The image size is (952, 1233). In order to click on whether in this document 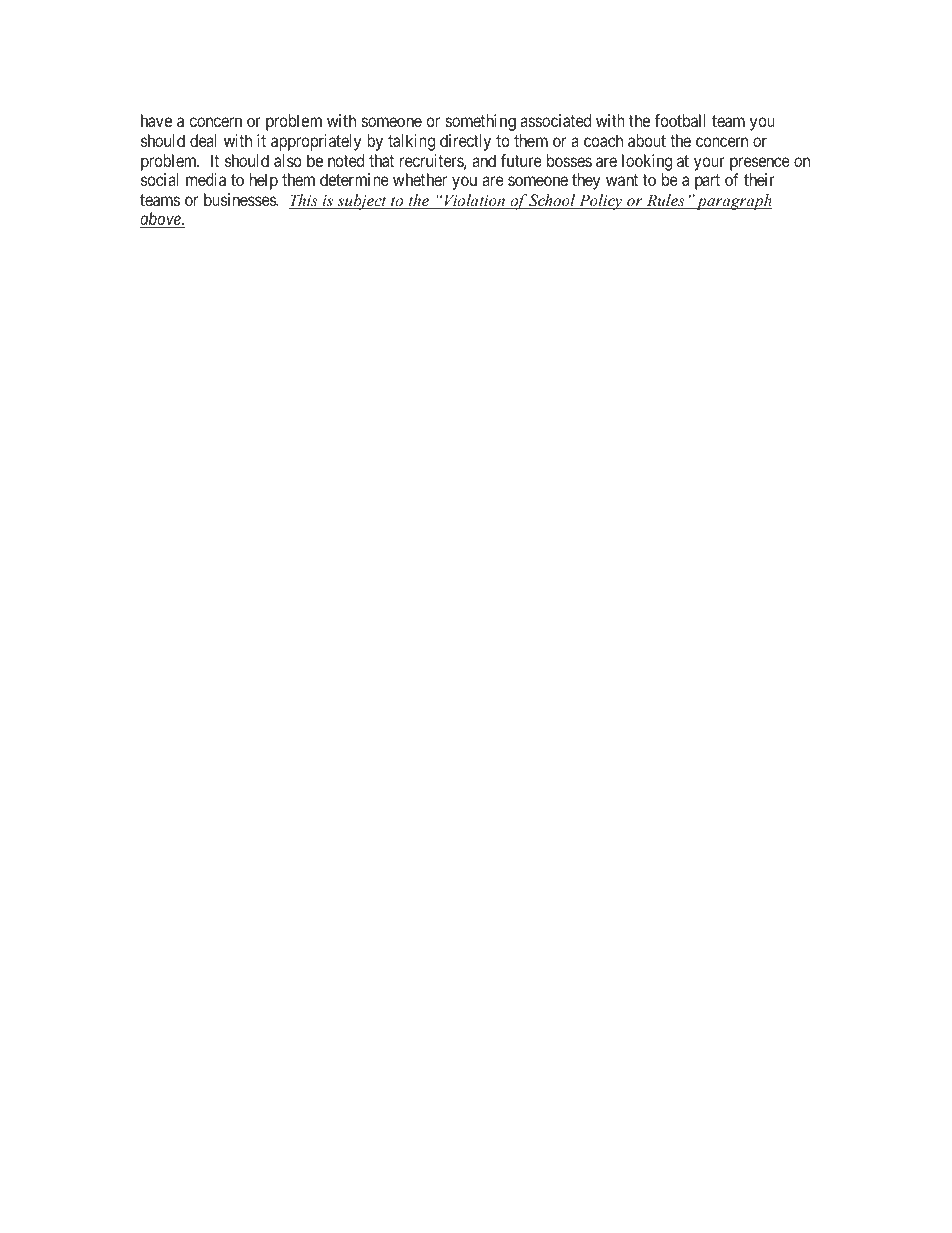, I will do `click(420, 179)`.
